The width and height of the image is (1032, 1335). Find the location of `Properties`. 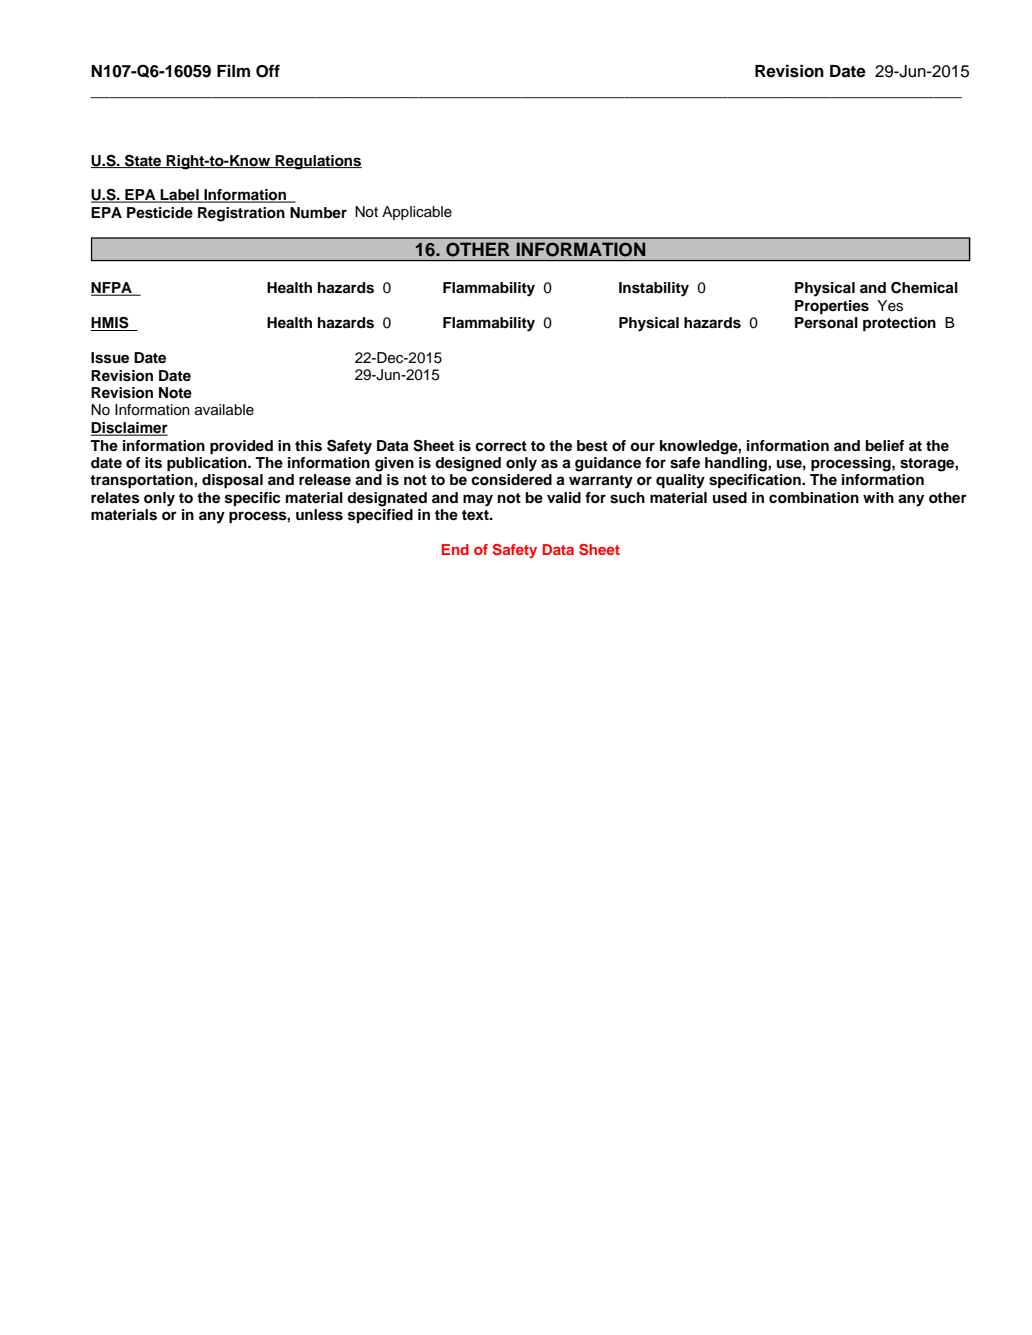

Properties is located at coordinates (832, 307).
